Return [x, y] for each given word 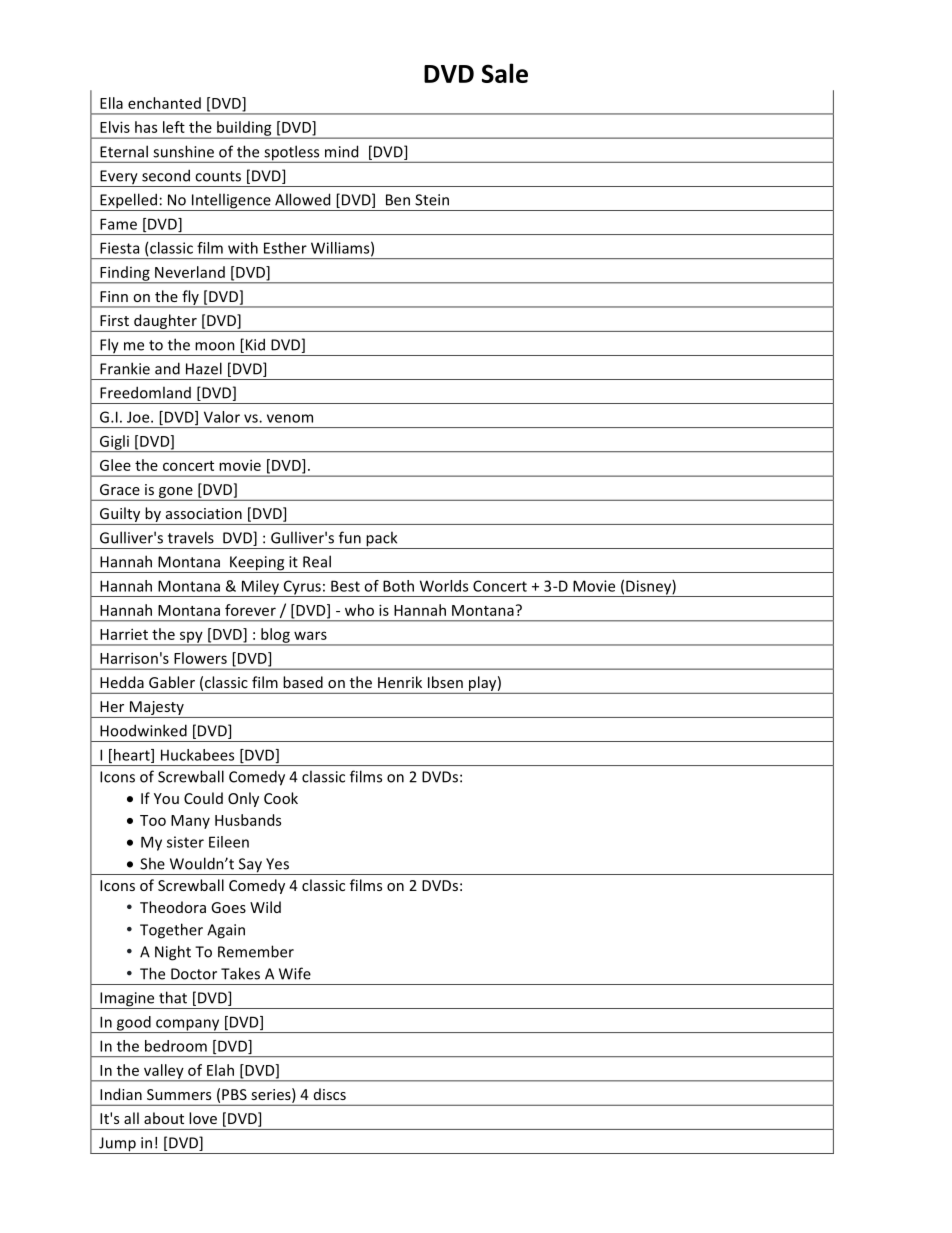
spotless [292, 154]
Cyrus [302, 588]
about [164, 1118]
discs [330, 1094]
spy [191, 638]
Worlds [444, 586]
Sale [505, 73]
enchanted [164, 103]
